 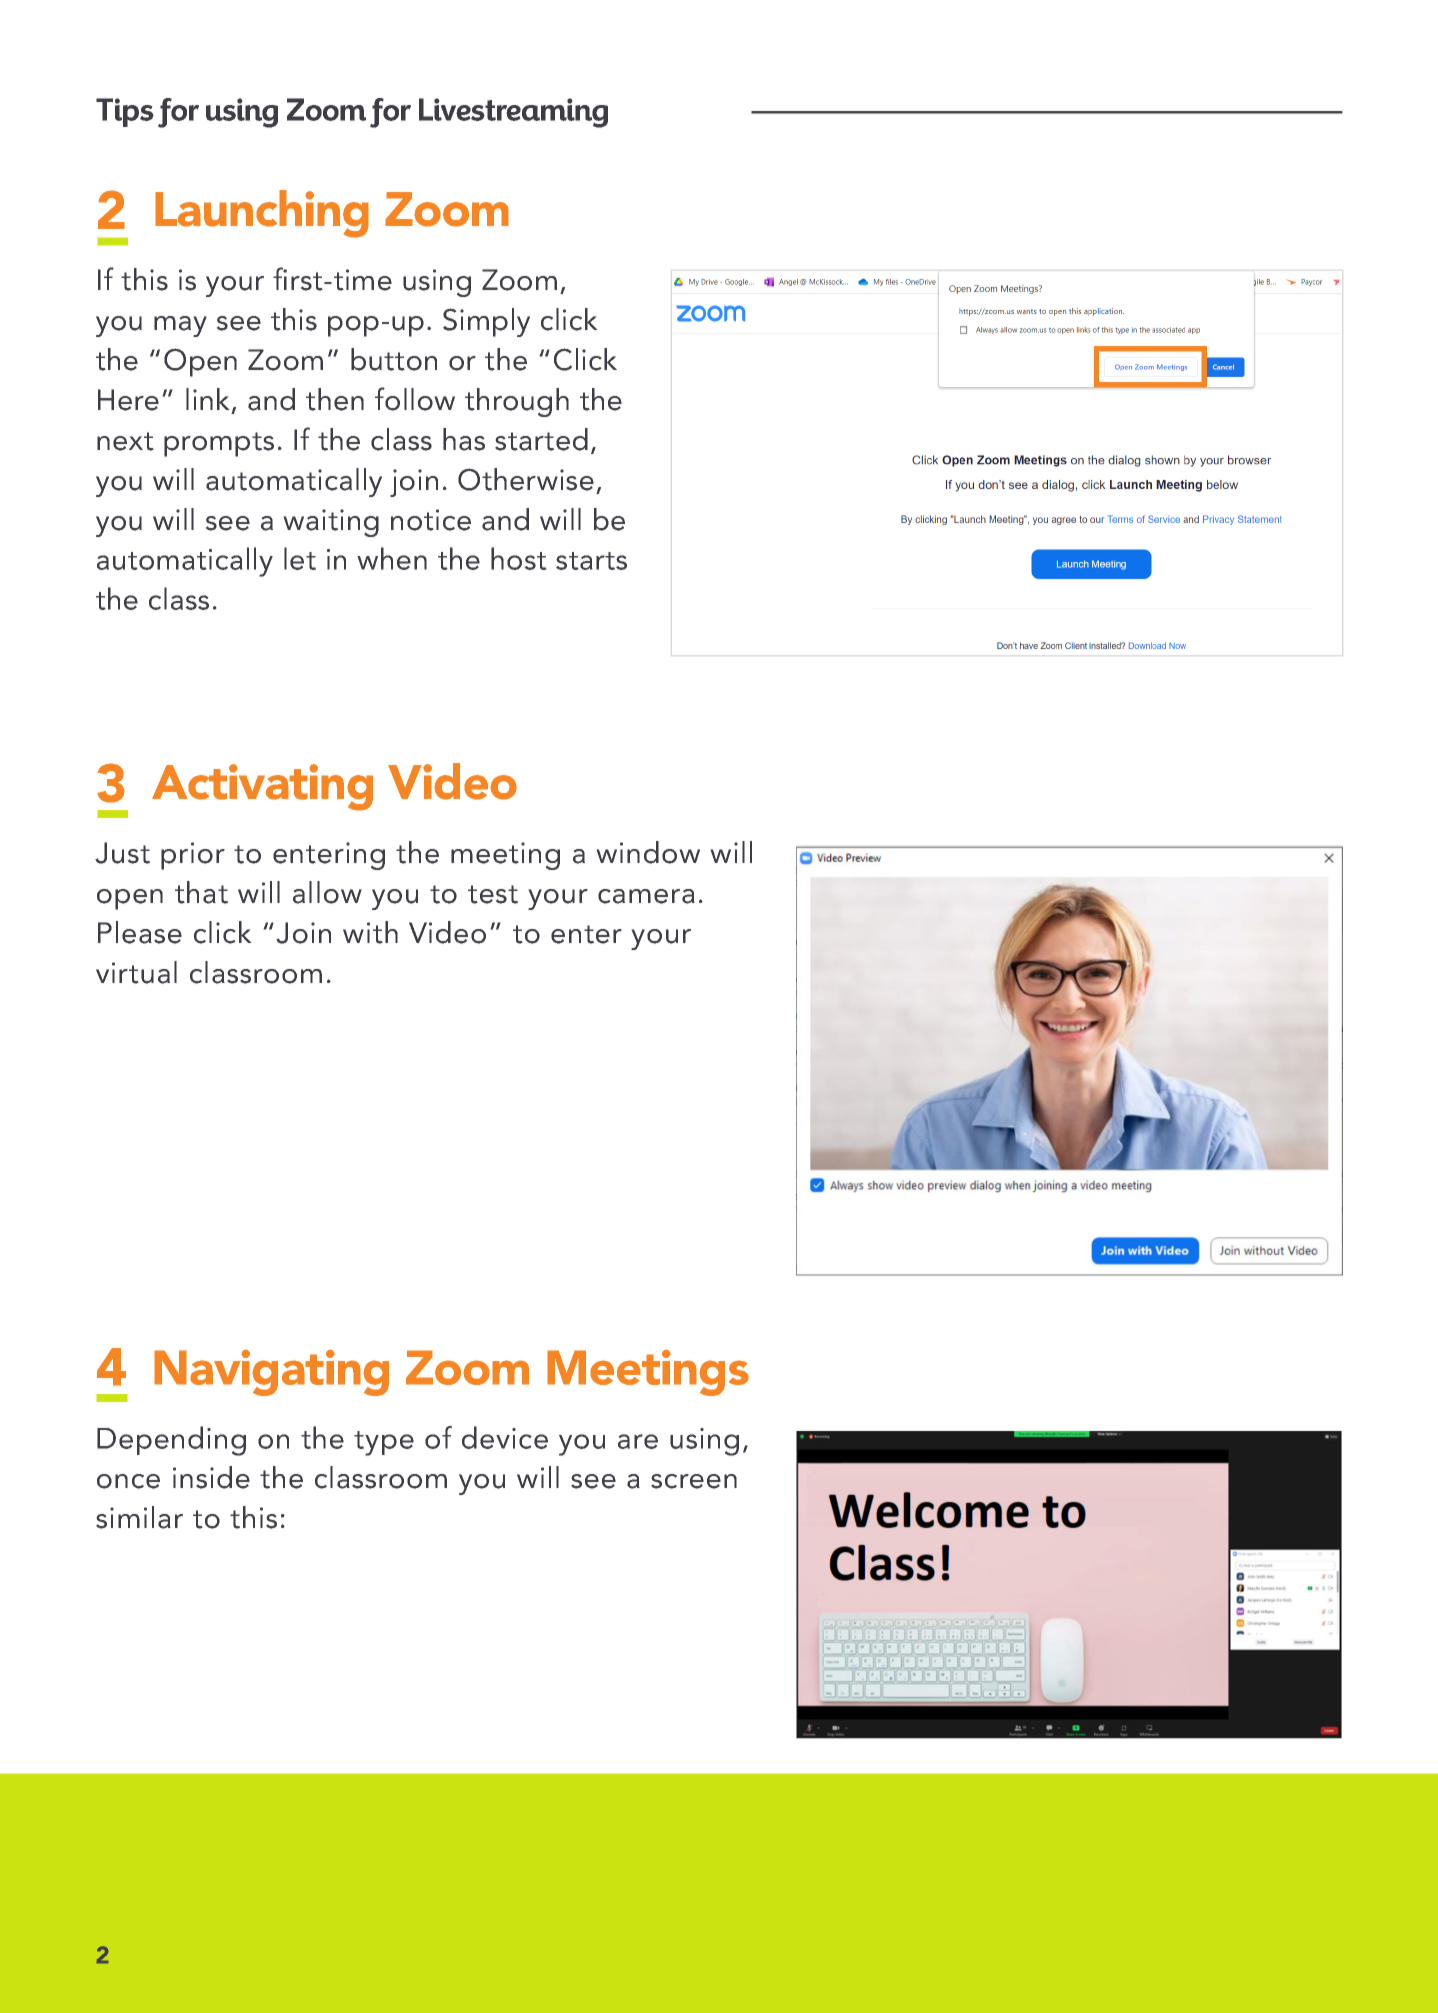 What do you see at coordinates (591, 561) in the screenshot?
I see `starts` at bounding box center [591, 561].
